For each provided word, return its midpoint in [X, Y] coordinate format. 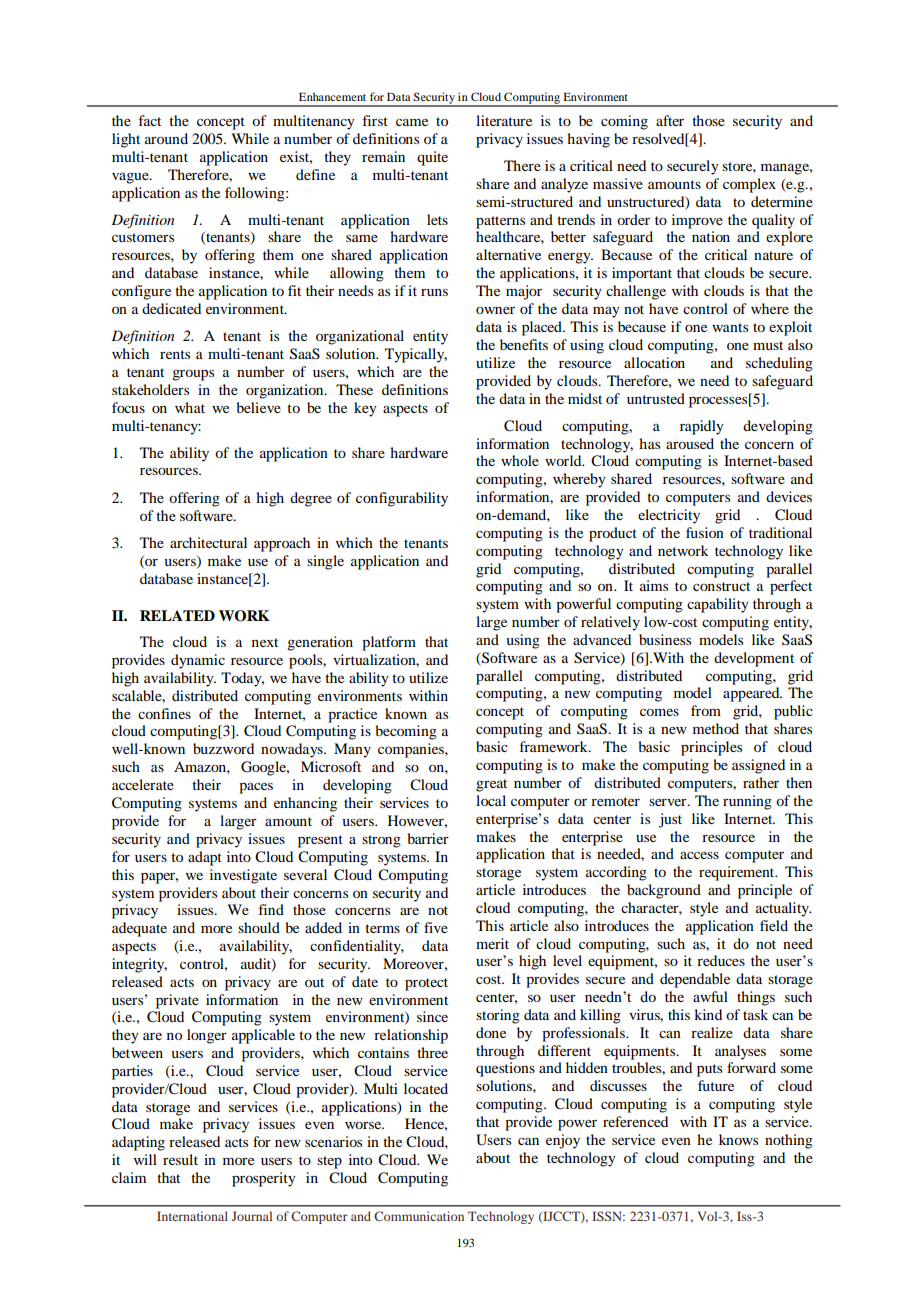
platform [389, 643]
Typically [416, 355]
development [754, 659]
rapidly [702, 427]
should [259, 927]
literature [504, 120]
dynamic [198, 661]
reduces [721, 960]
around [166, 138]
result [180, 1159]
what [190, 407]
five [436, 927]
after [670, 120]
